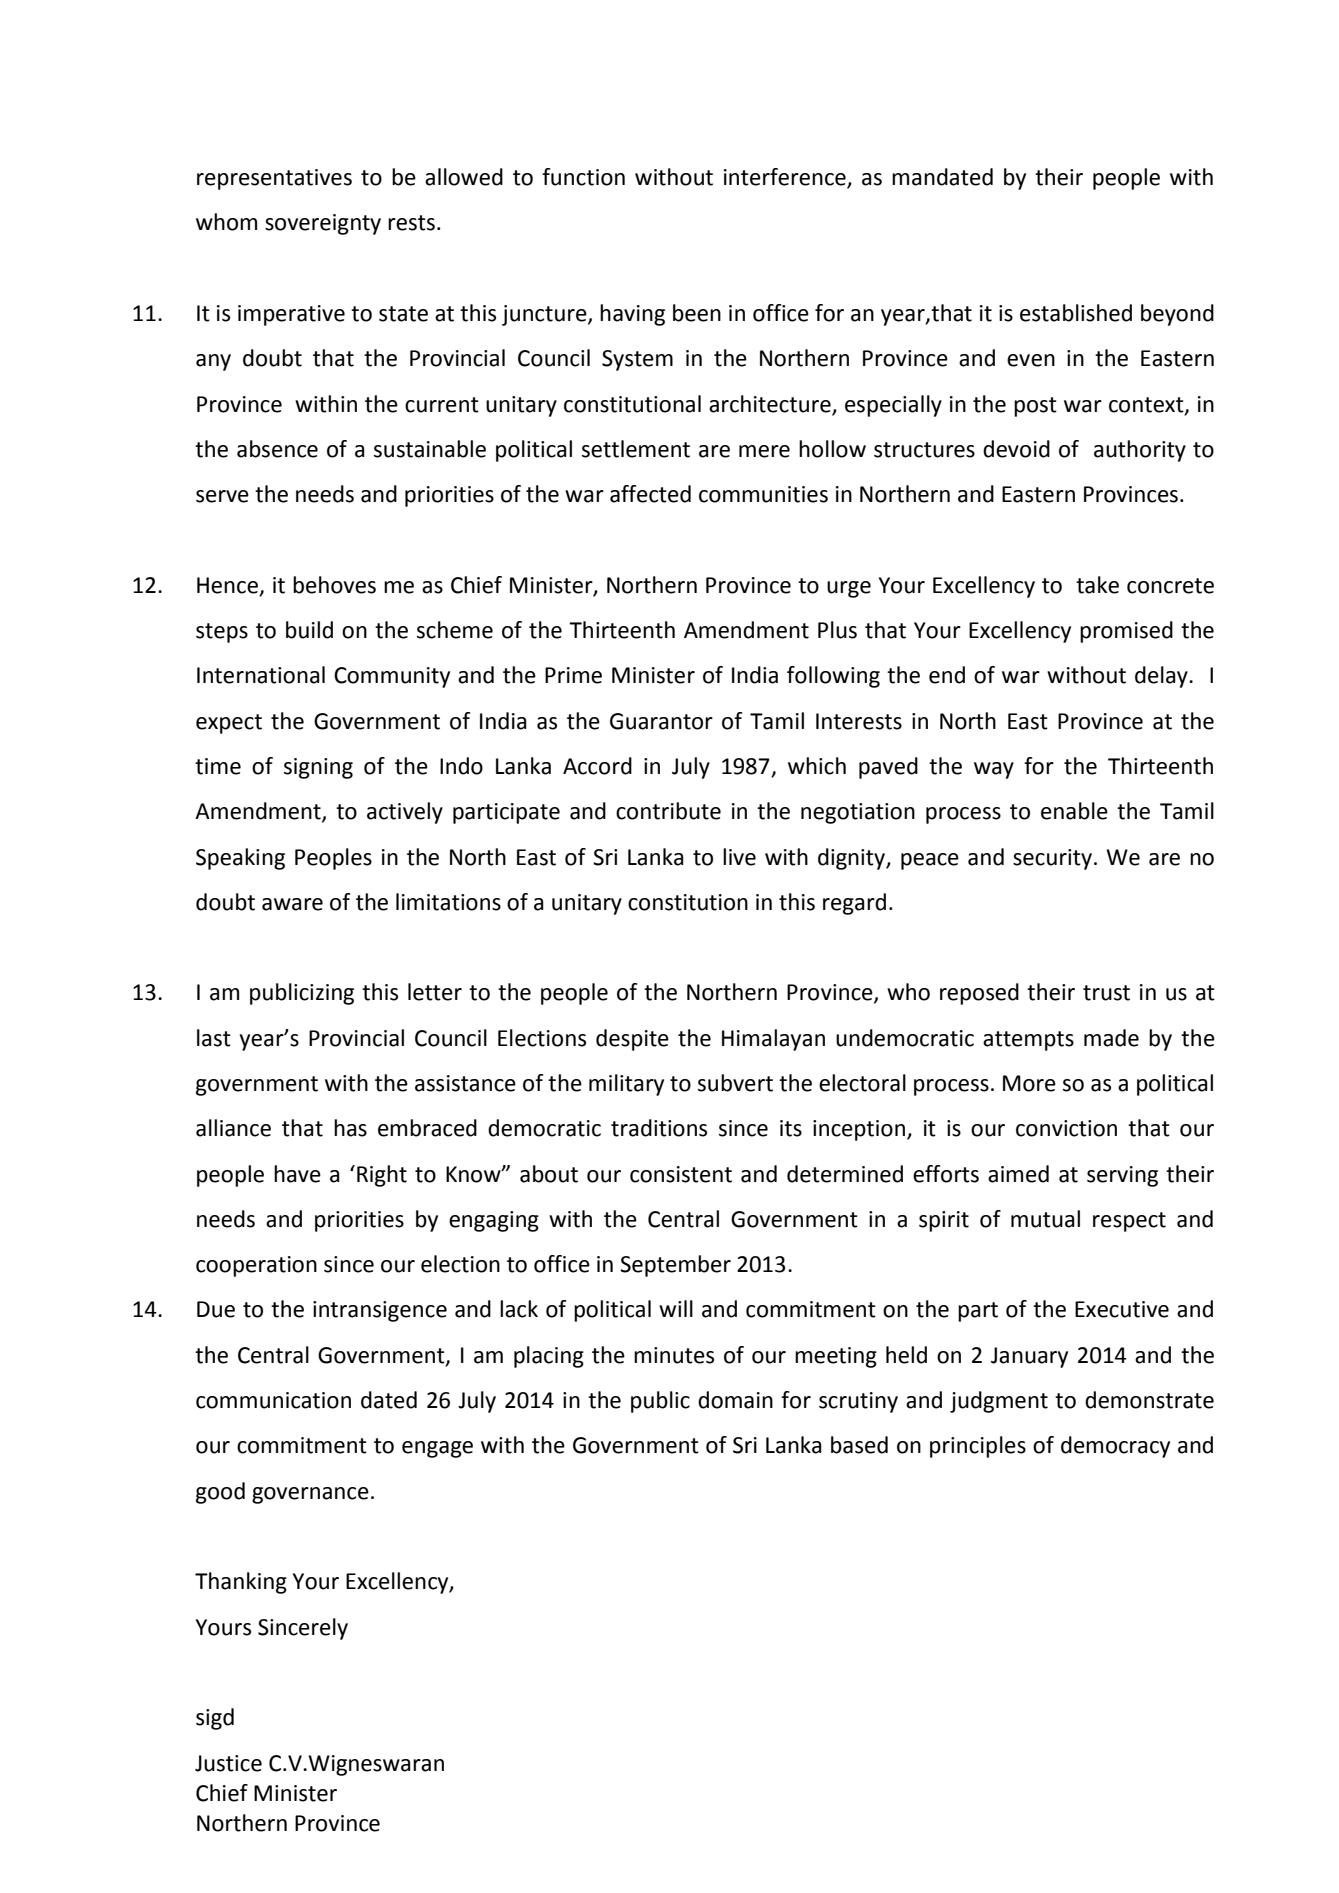  Describe the element at coordinates (228, 1763) in the screenshot. I see `Justice` at that location.
